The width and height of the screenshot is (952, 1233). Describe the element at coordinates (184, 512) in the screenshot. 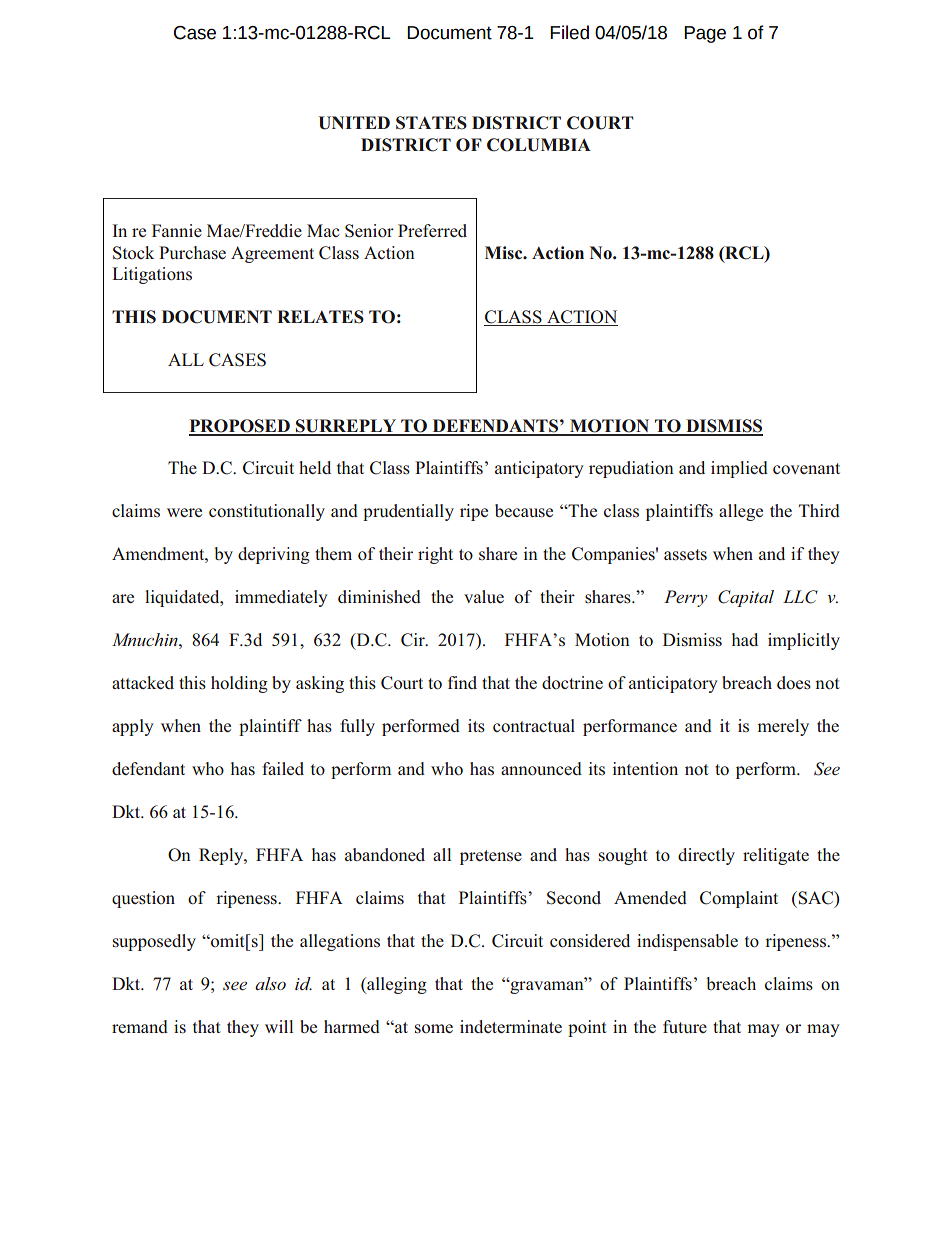

I see `were` at that location.
